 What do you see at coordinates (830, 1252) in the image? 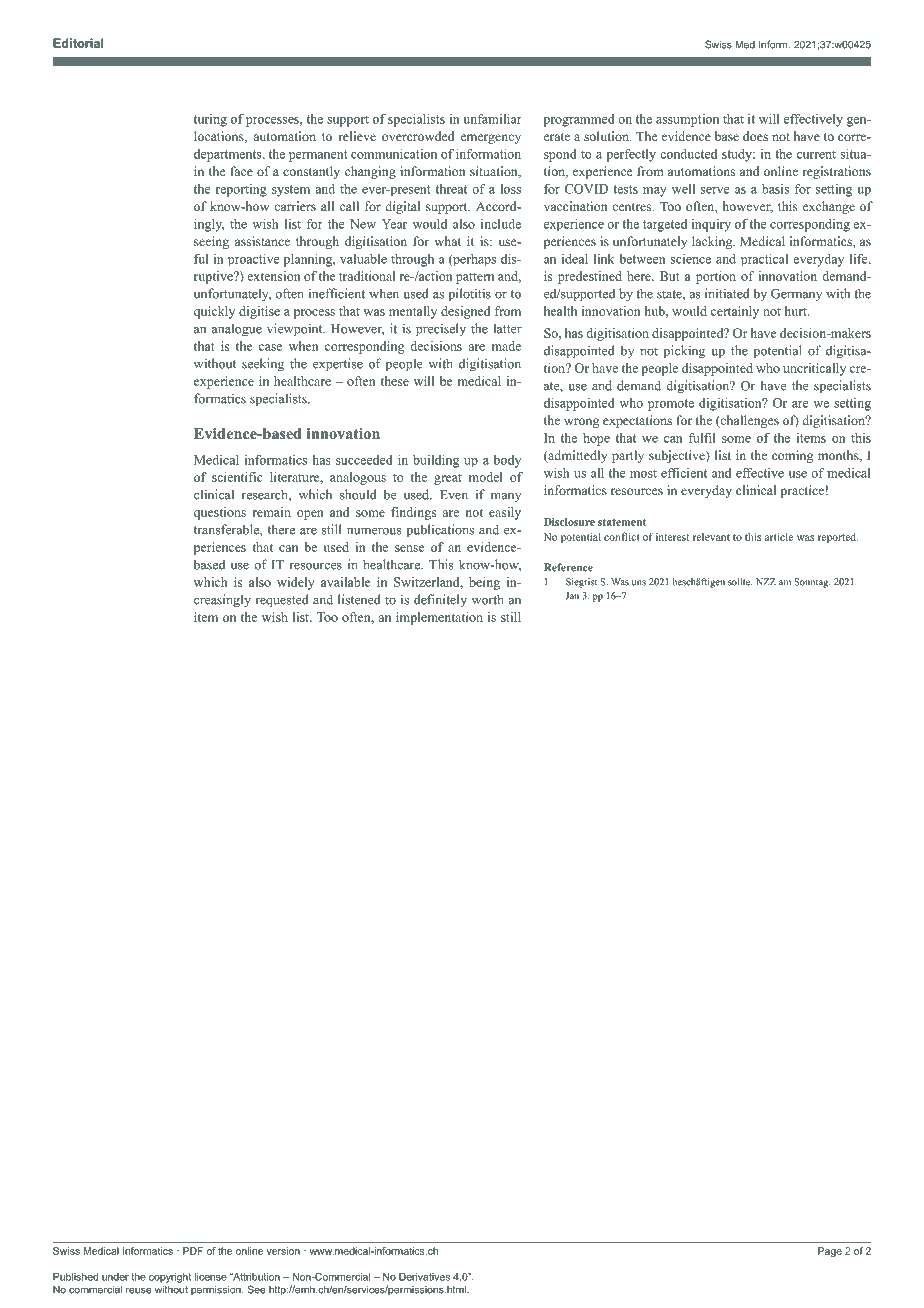
I see `Page` at bounding box center [830, 1252].
